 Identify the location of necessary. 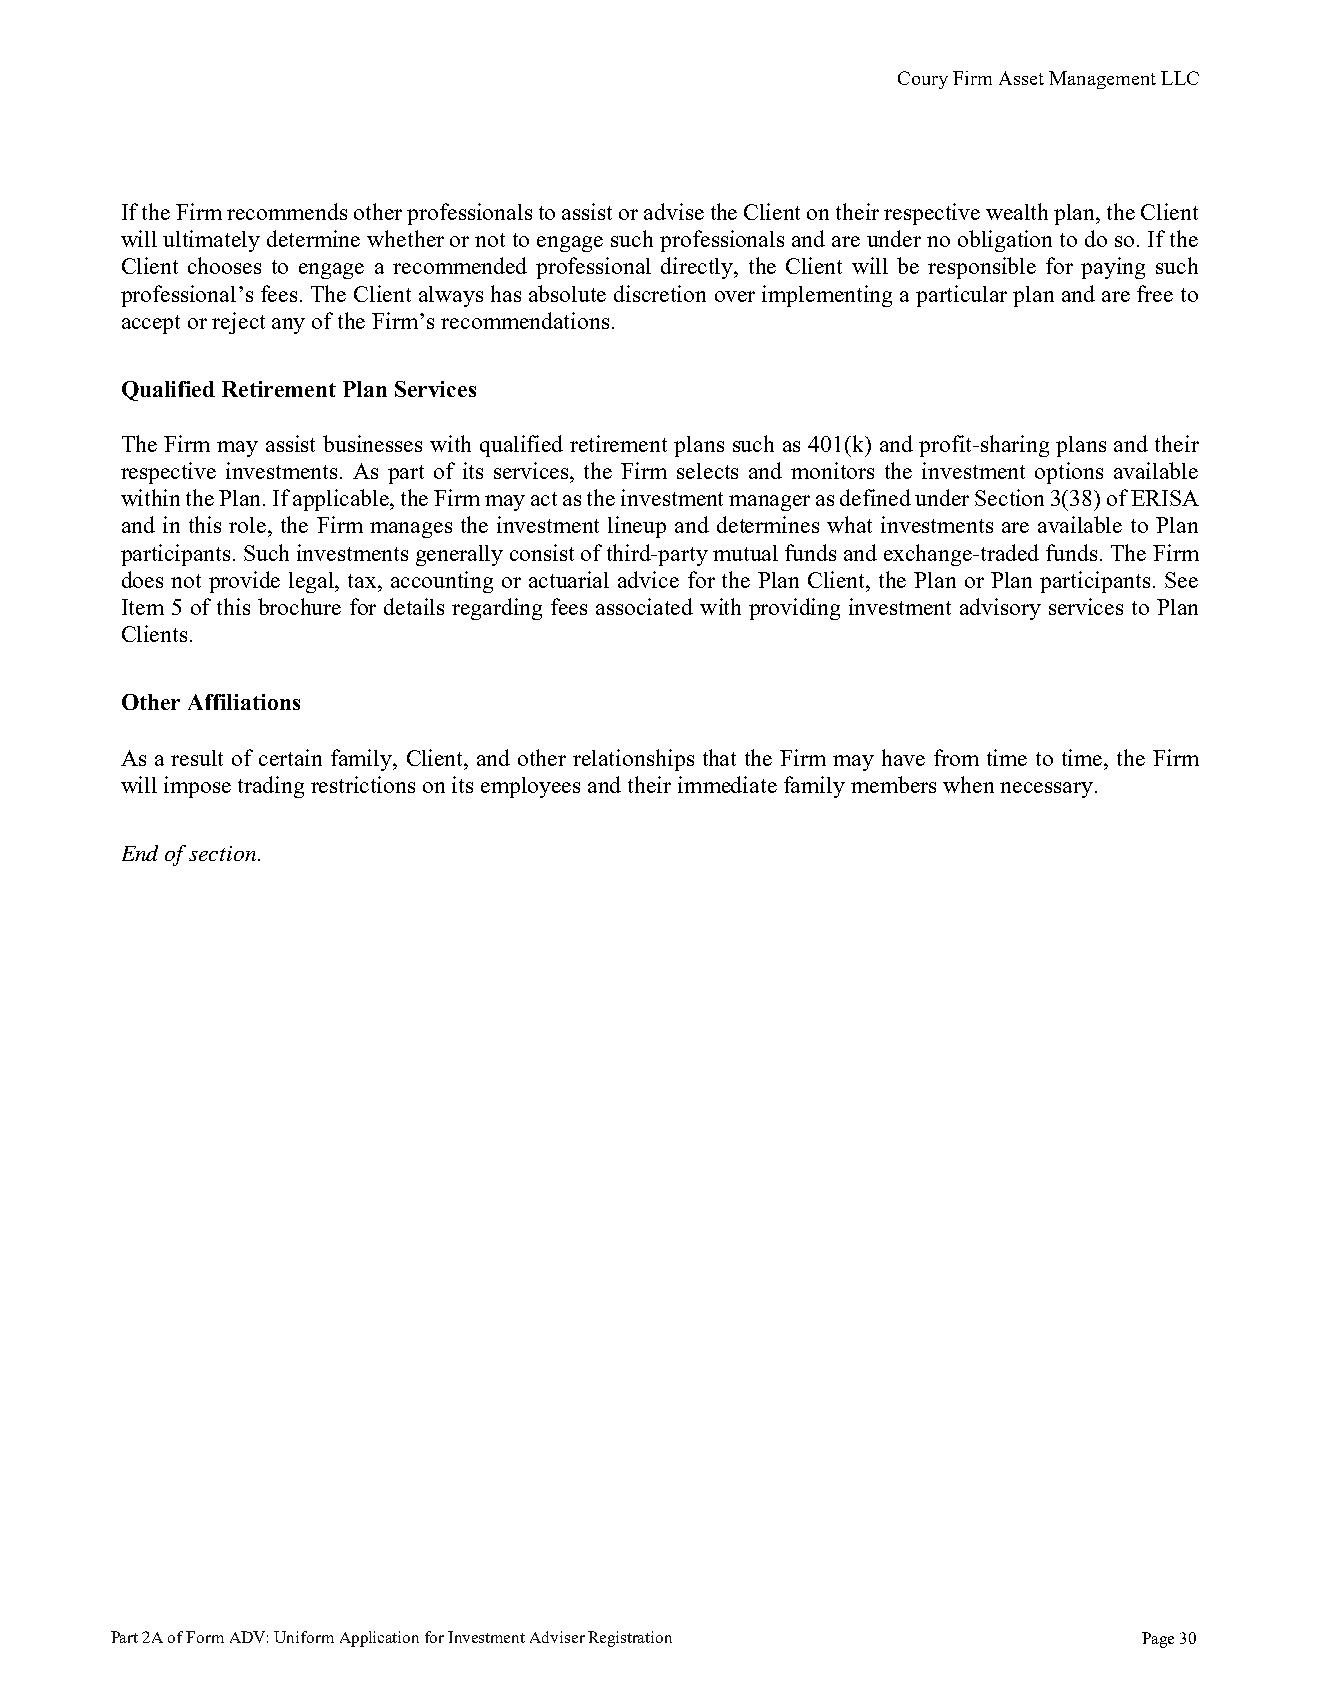
(1048, 790).
